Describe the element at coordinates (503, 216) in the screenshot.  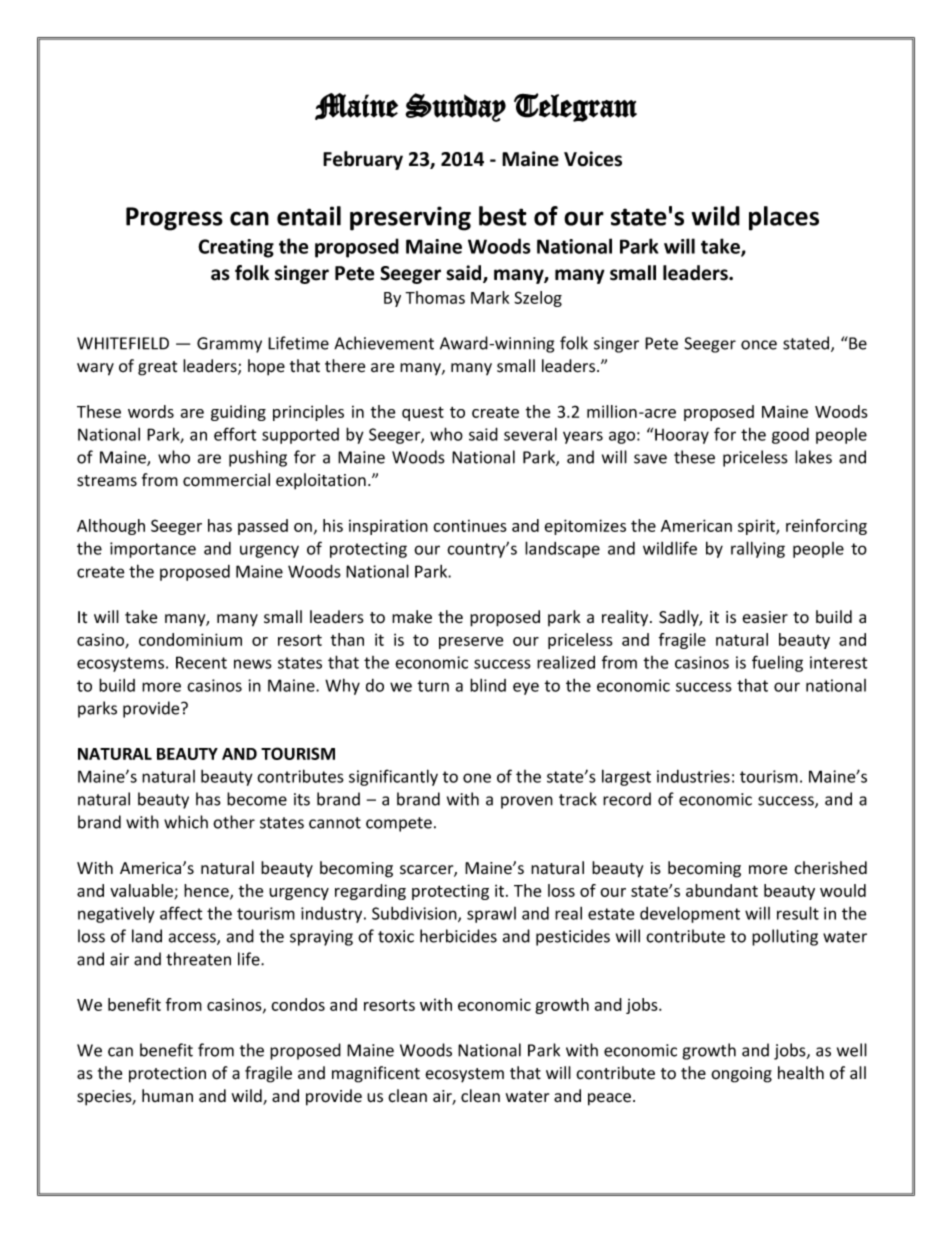
I see `best` at that location.
